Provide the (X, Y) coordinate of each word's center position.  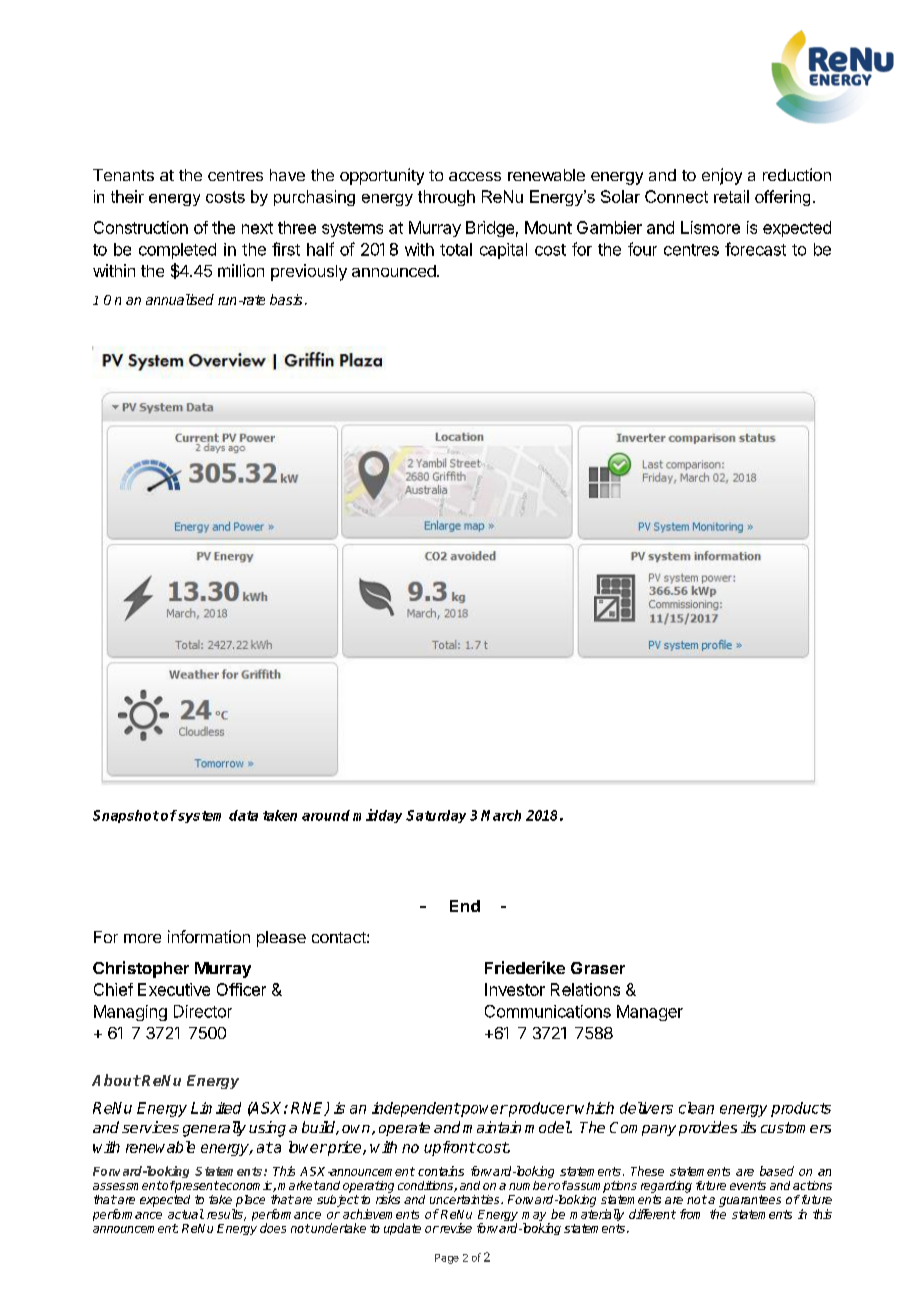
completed (177, 251)
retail (731, 196)
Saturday (436, 816)
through (446, 198)
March (501, 815)
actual (186, 1214)
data (243, 815)
